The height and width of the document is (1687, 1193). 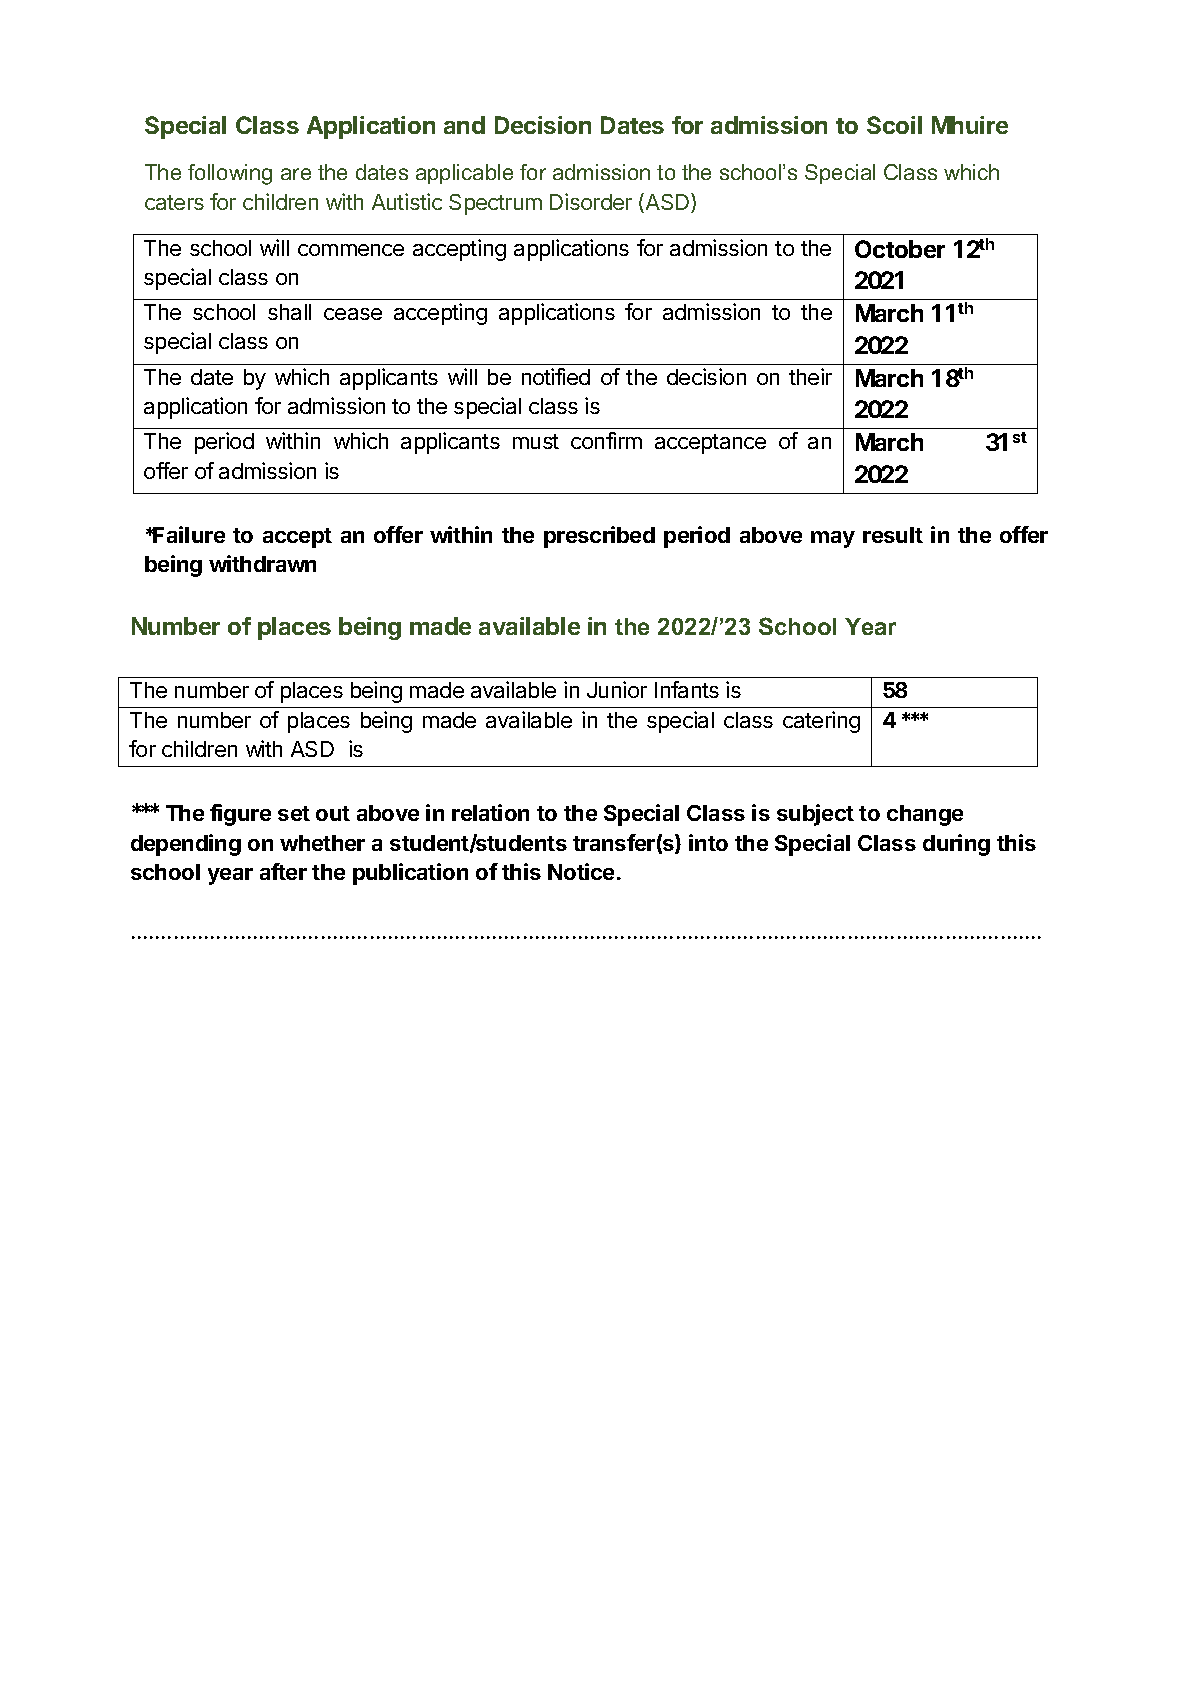 I want to click on may, so click(x=833, y=539).
